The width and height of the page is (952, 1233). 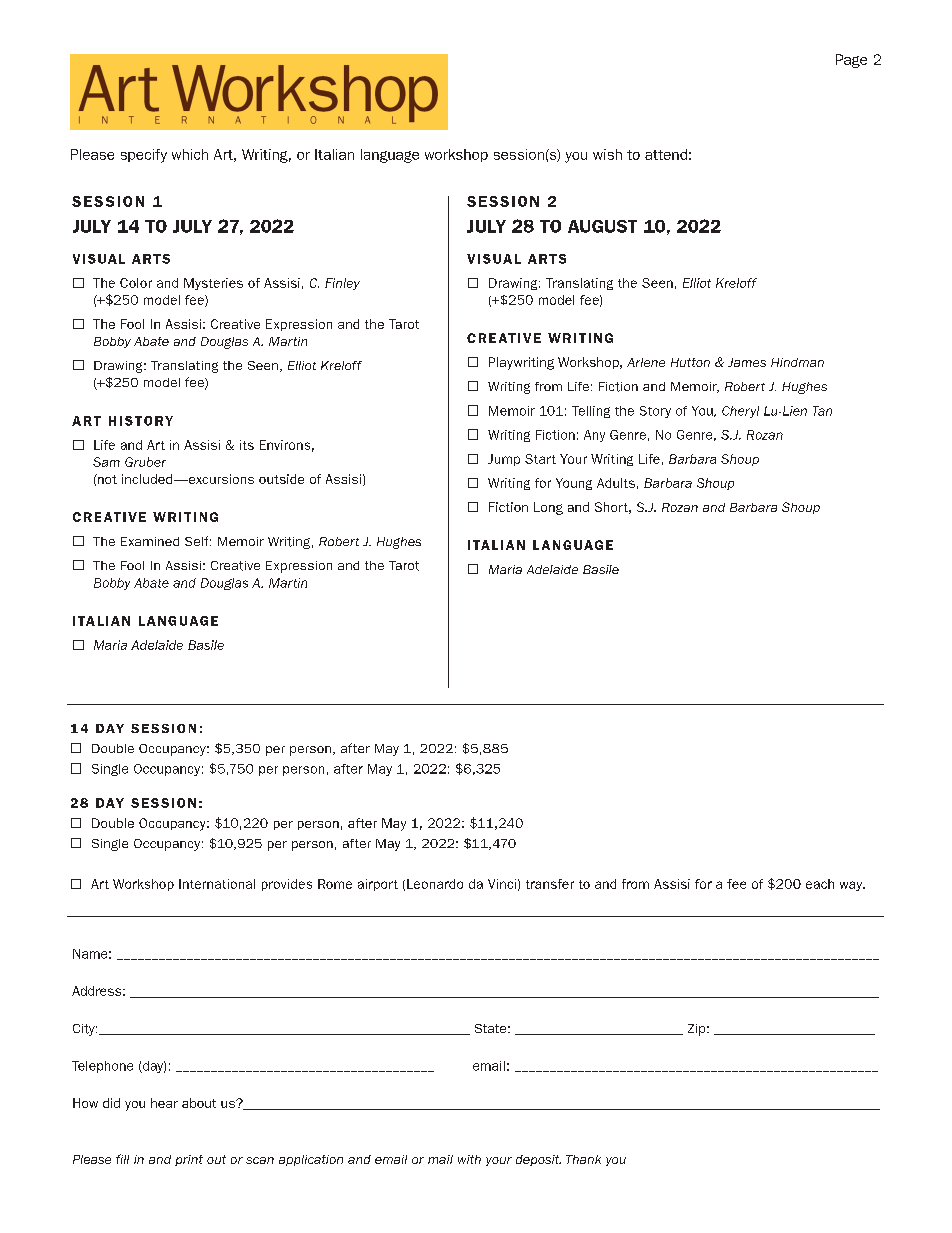 I want to click on which, so click(x=190, y=154).
